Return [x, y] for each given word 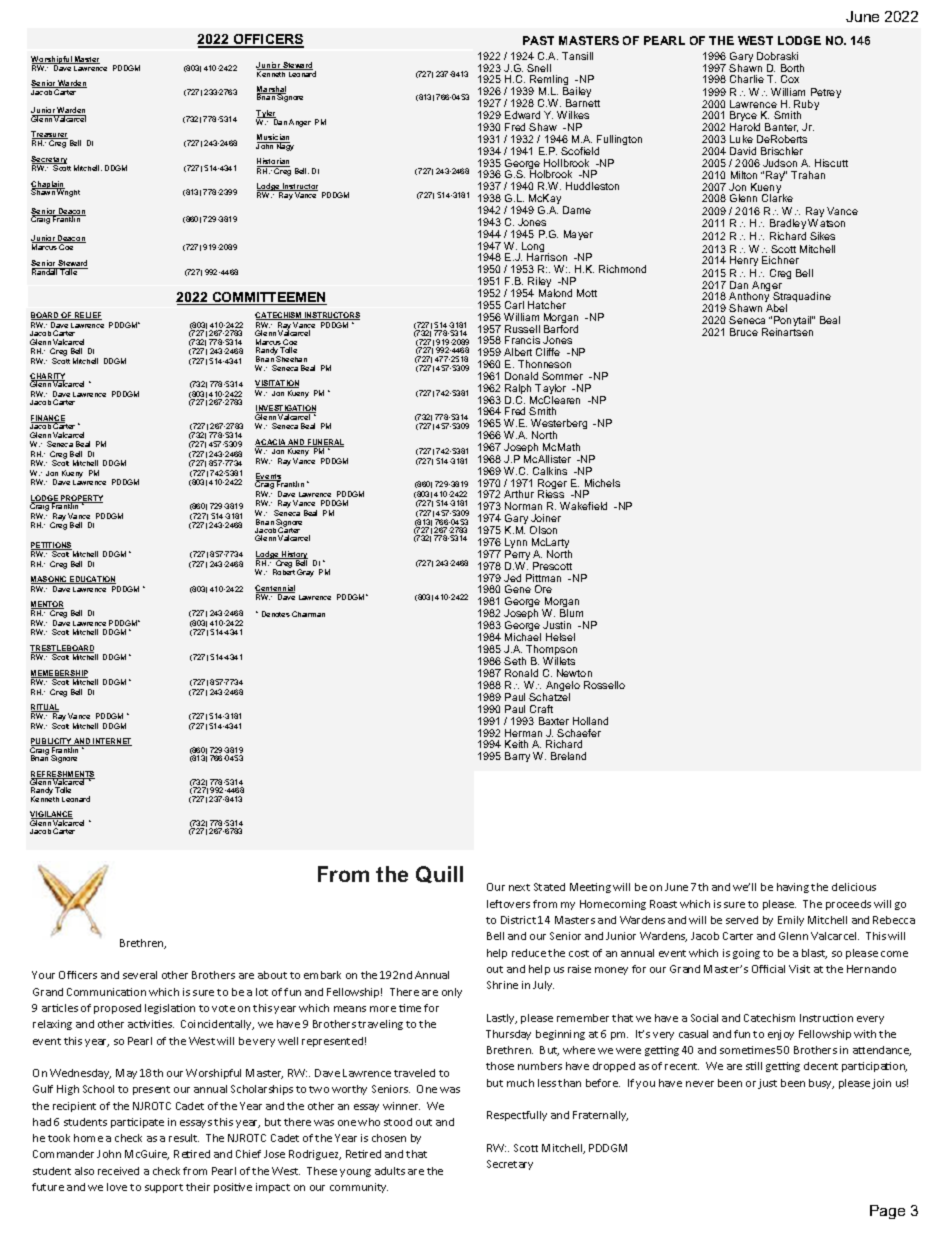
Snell [539, 68]
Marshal [271, 90]
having [793, 888]
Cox [790, 79]
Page [887, 1212]
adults [390, 1171]
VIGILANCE [51, 815]
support [164, 1188]
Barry [517, 757]
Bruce [744, 332]
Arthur [519, 494]
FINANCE [48, 419]
